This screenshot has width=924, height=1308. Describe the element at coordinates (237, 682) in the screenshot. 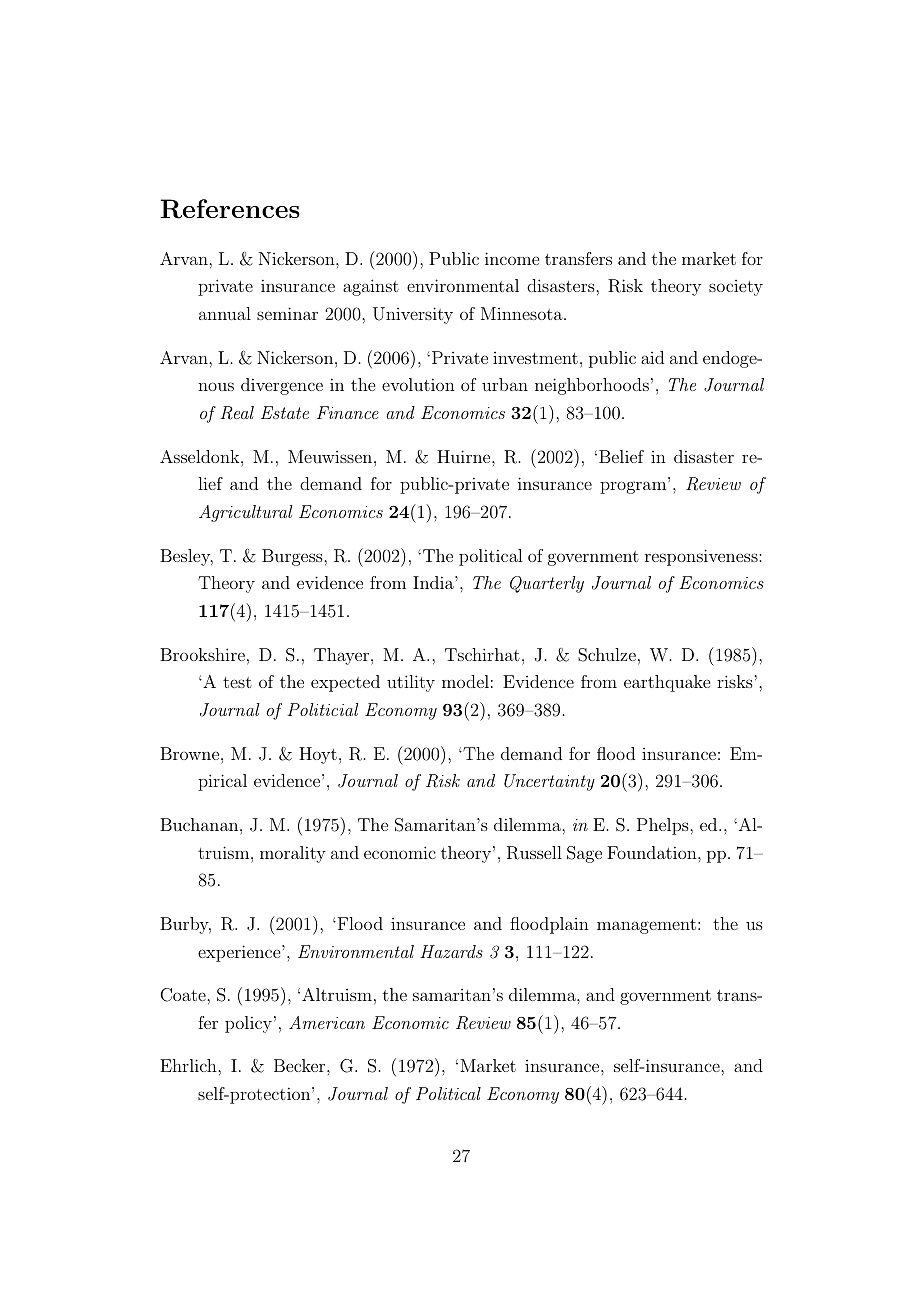

I see `test` at that location.
